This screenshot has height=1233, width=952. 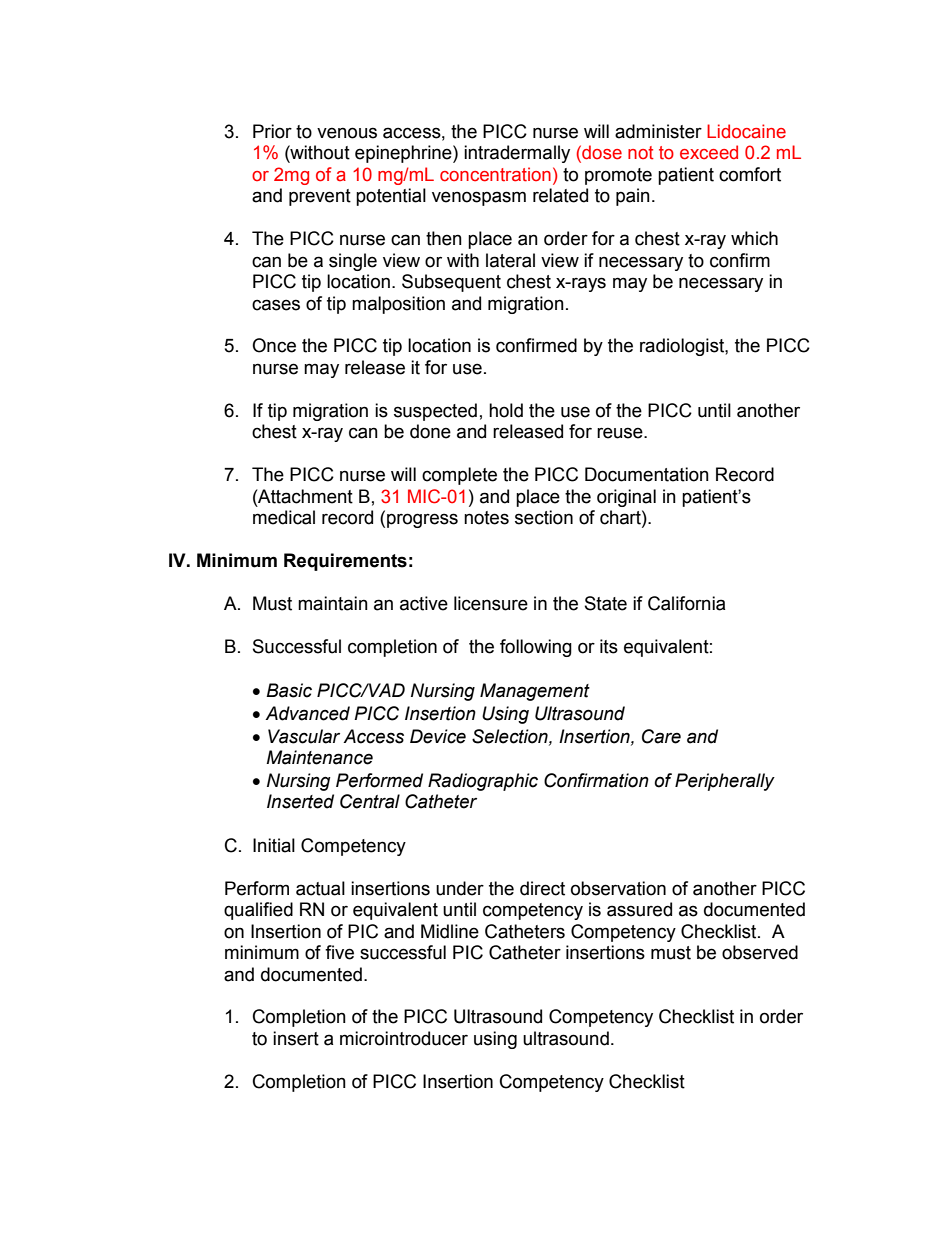 I want to click on related, so click(x=560, y=195).
